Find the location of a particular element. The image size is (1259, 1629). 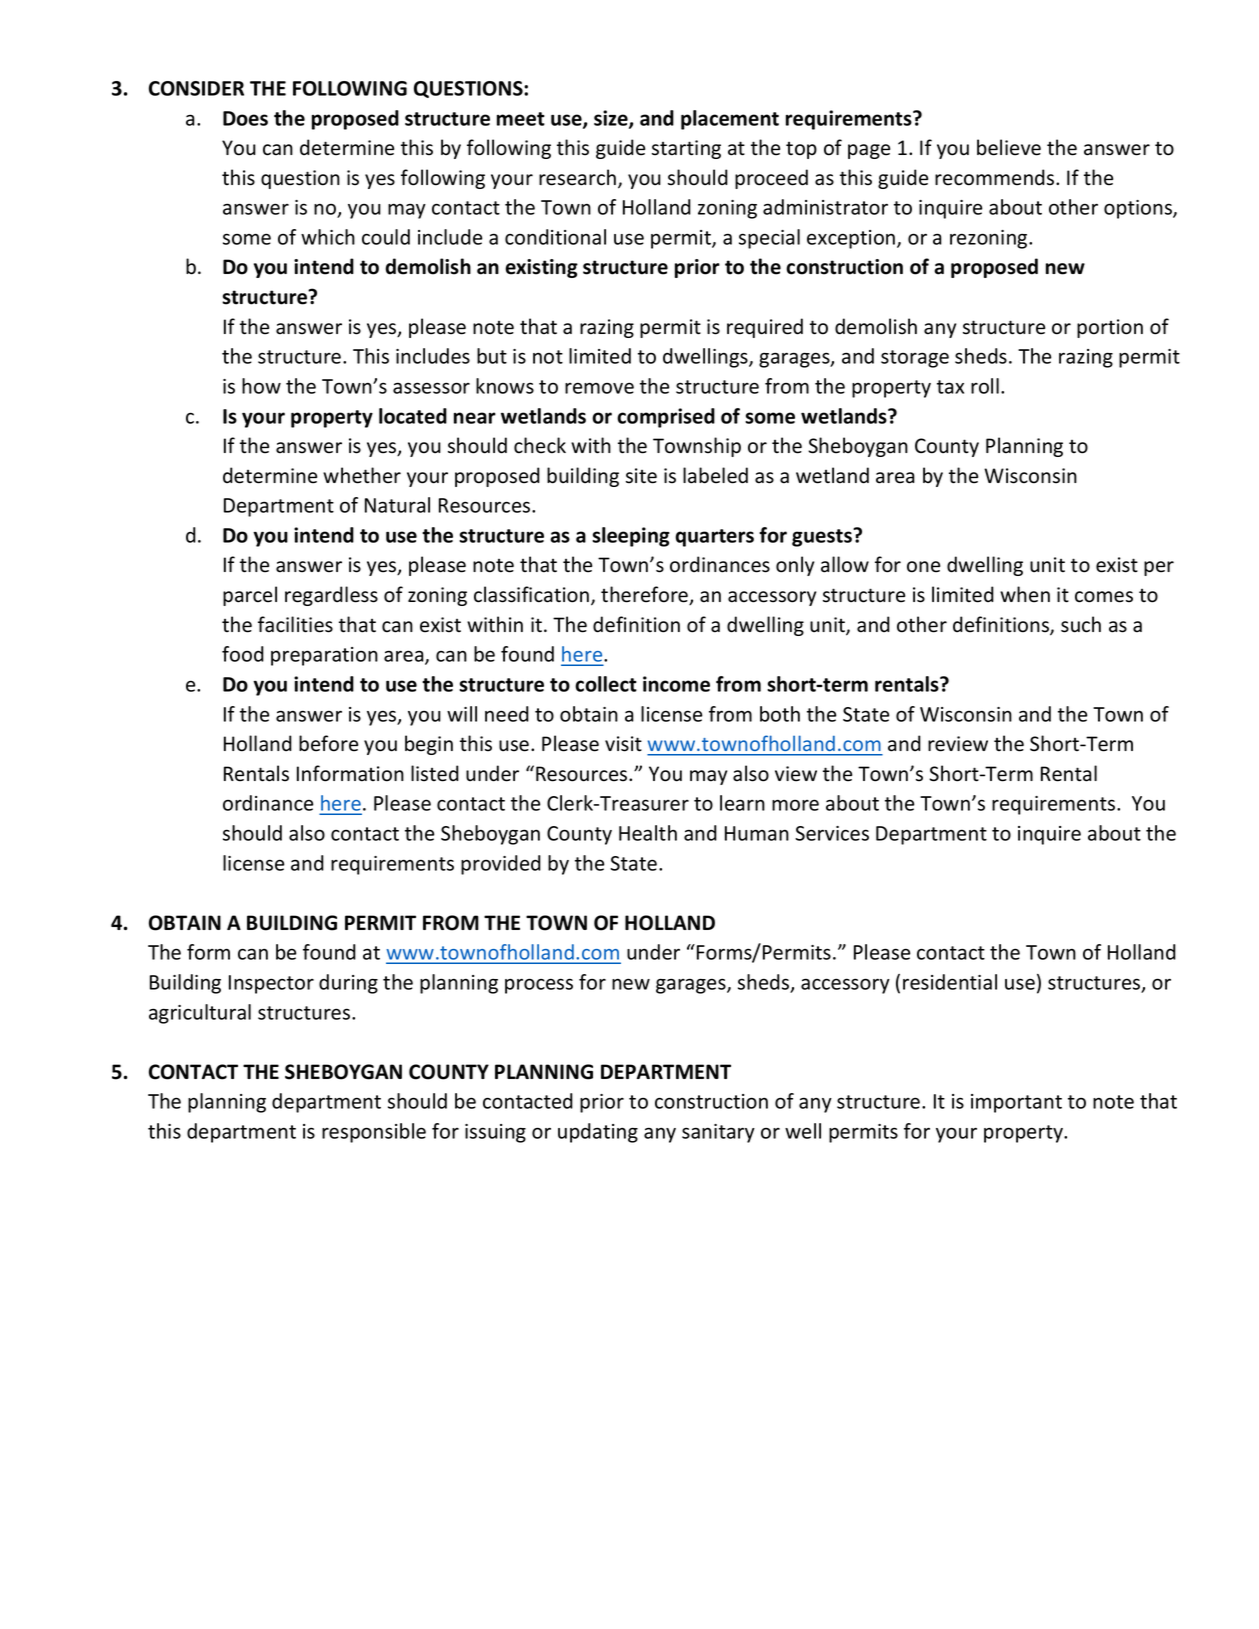

sanitary is located at coordinates (718, 1133).
